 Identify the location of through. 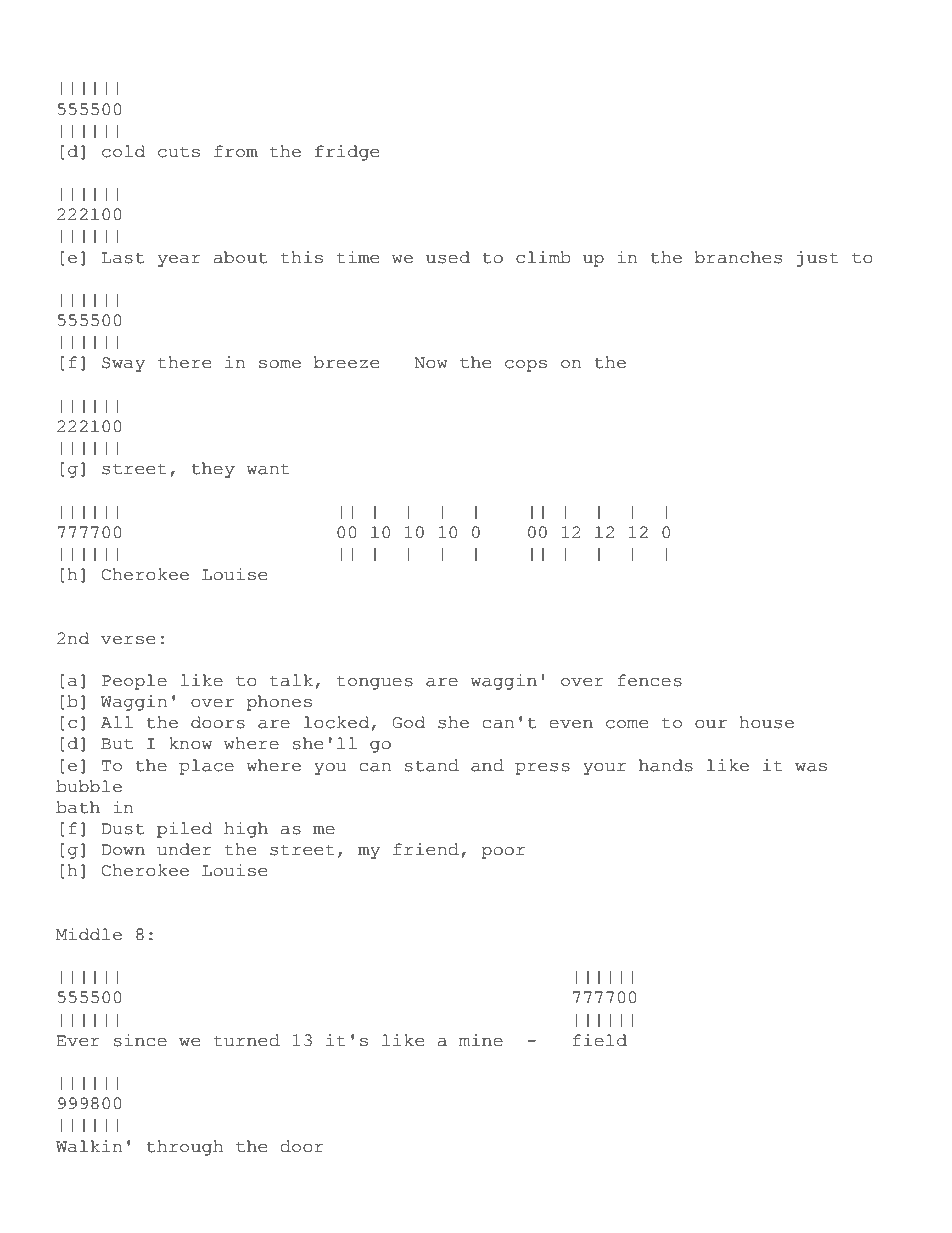
(184, 1148).
